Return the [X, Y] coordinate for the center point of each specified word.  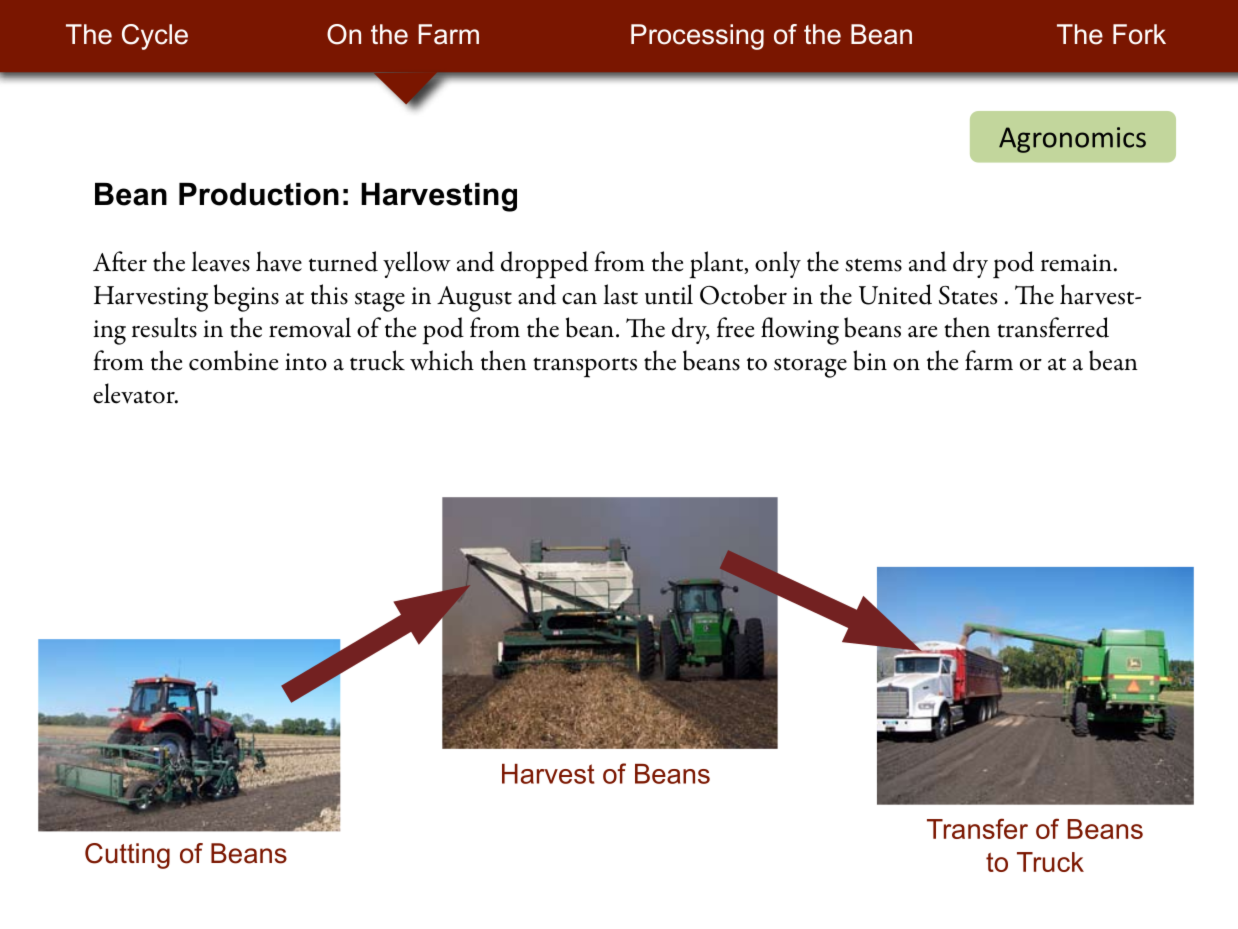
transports [585, 367]
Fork [1139, 34]
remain [1076, 263]
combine [233, 360]
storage [810, 367]
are [922, 332]
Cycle [155, 37]
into [306, 362]
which [442, 360]
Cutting [127, 856]
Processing [697, 37]
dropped [544, 265]
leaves [220, 261]
